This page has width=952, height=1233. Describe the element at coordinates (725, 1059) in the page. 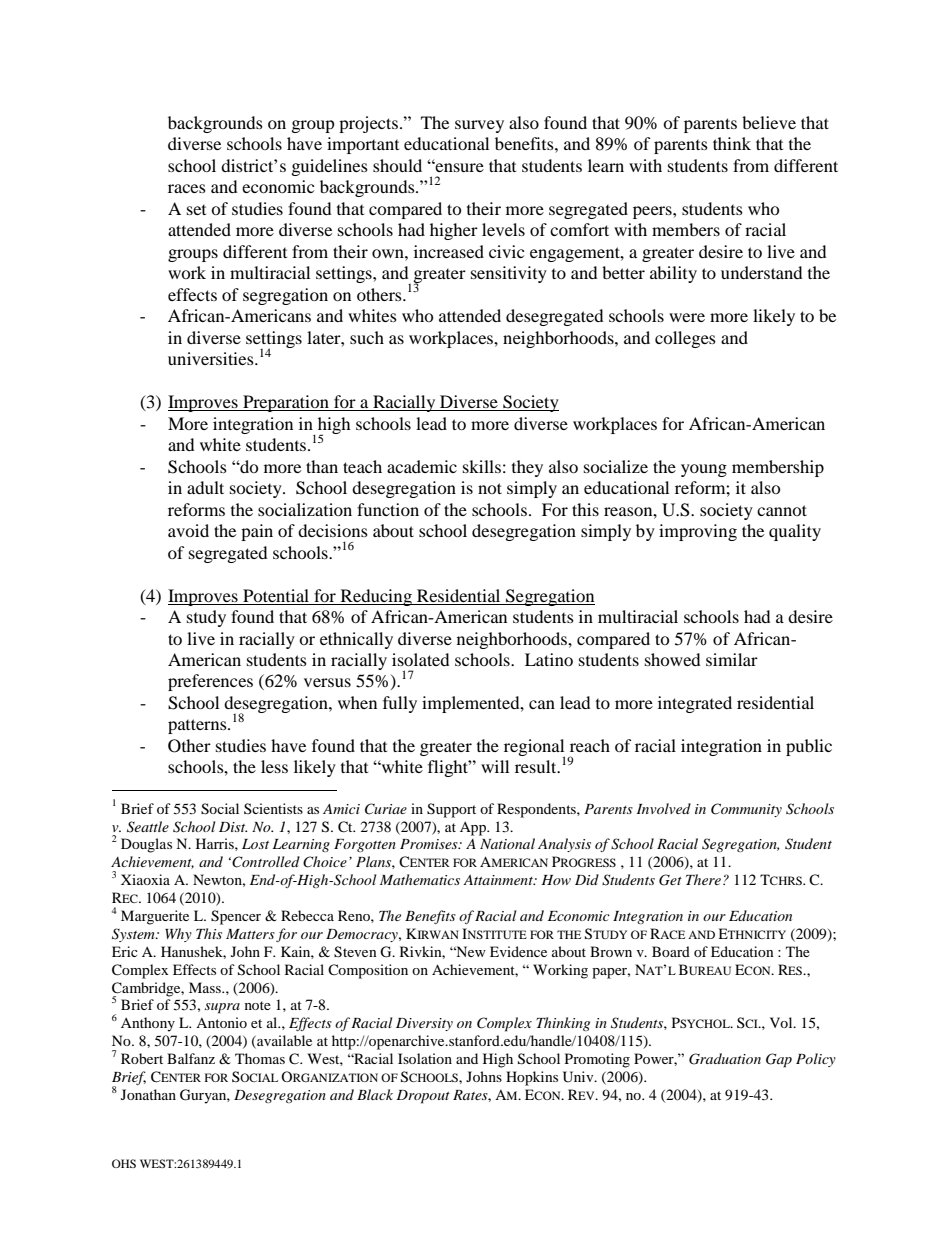

I see `Graduation` at that location.
